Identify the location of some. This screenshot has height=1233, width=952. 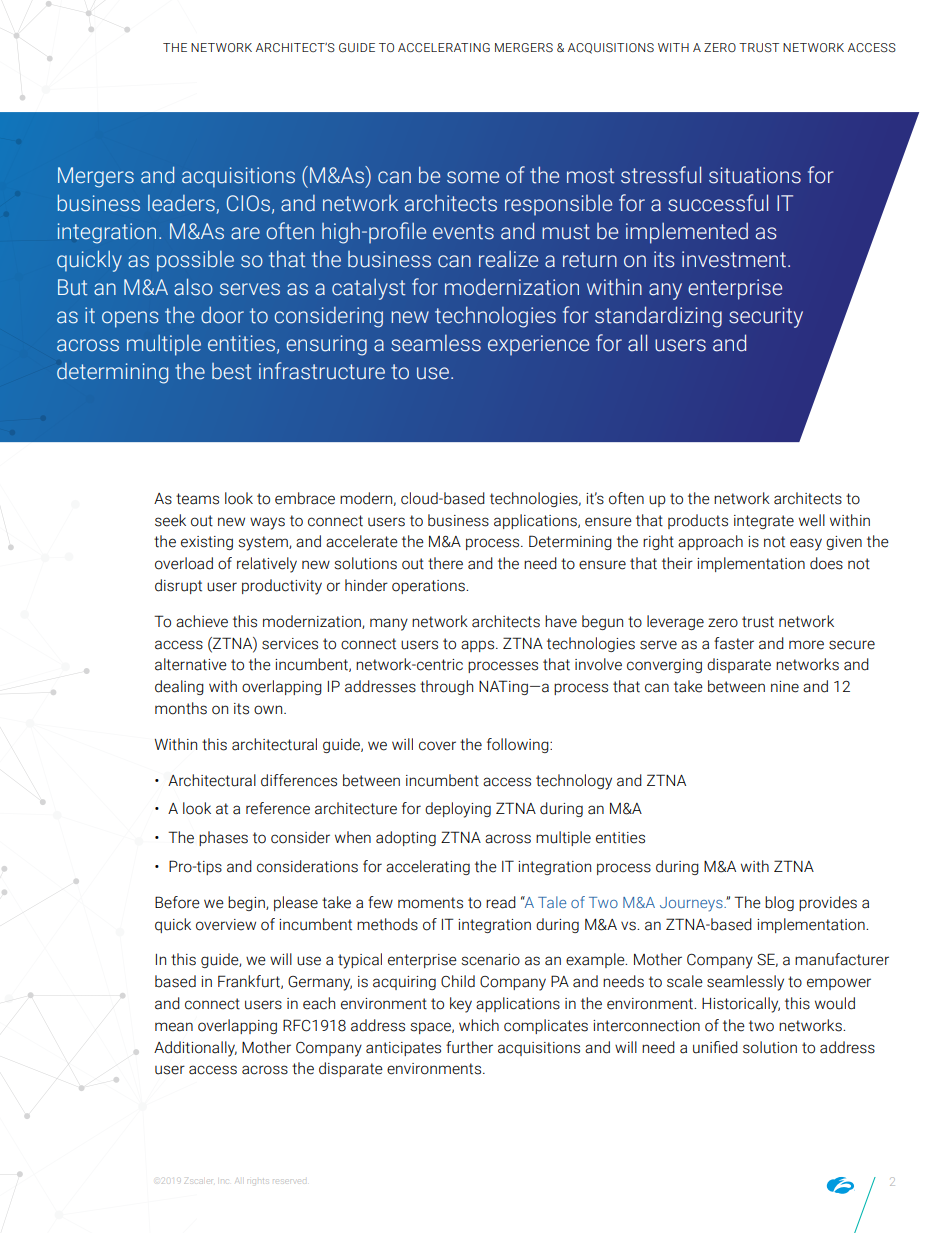
(473, 177).
